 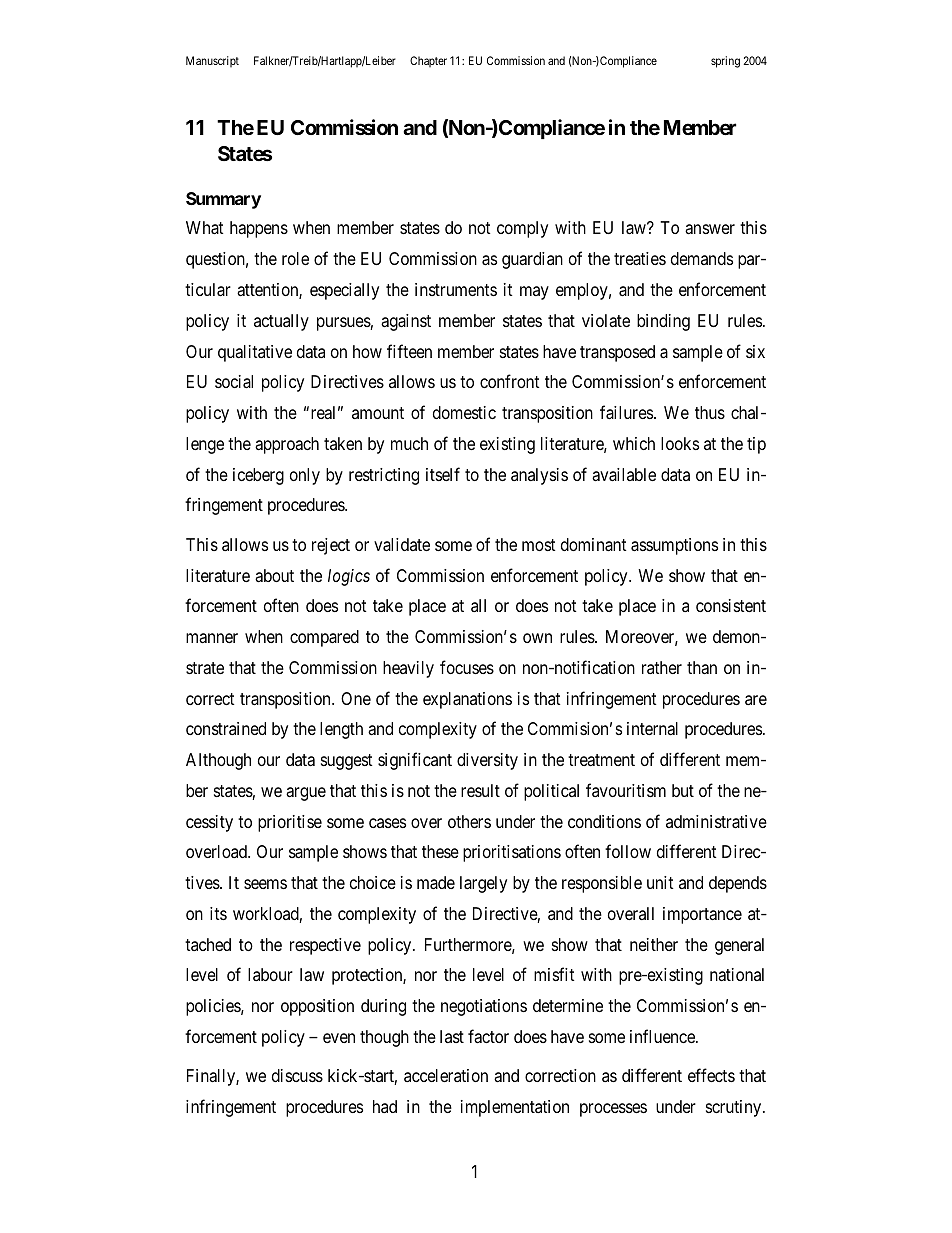 What do you see at coordinates (711, 1075) in the image?
I see `effects` at bounding box center [711, 1075].
